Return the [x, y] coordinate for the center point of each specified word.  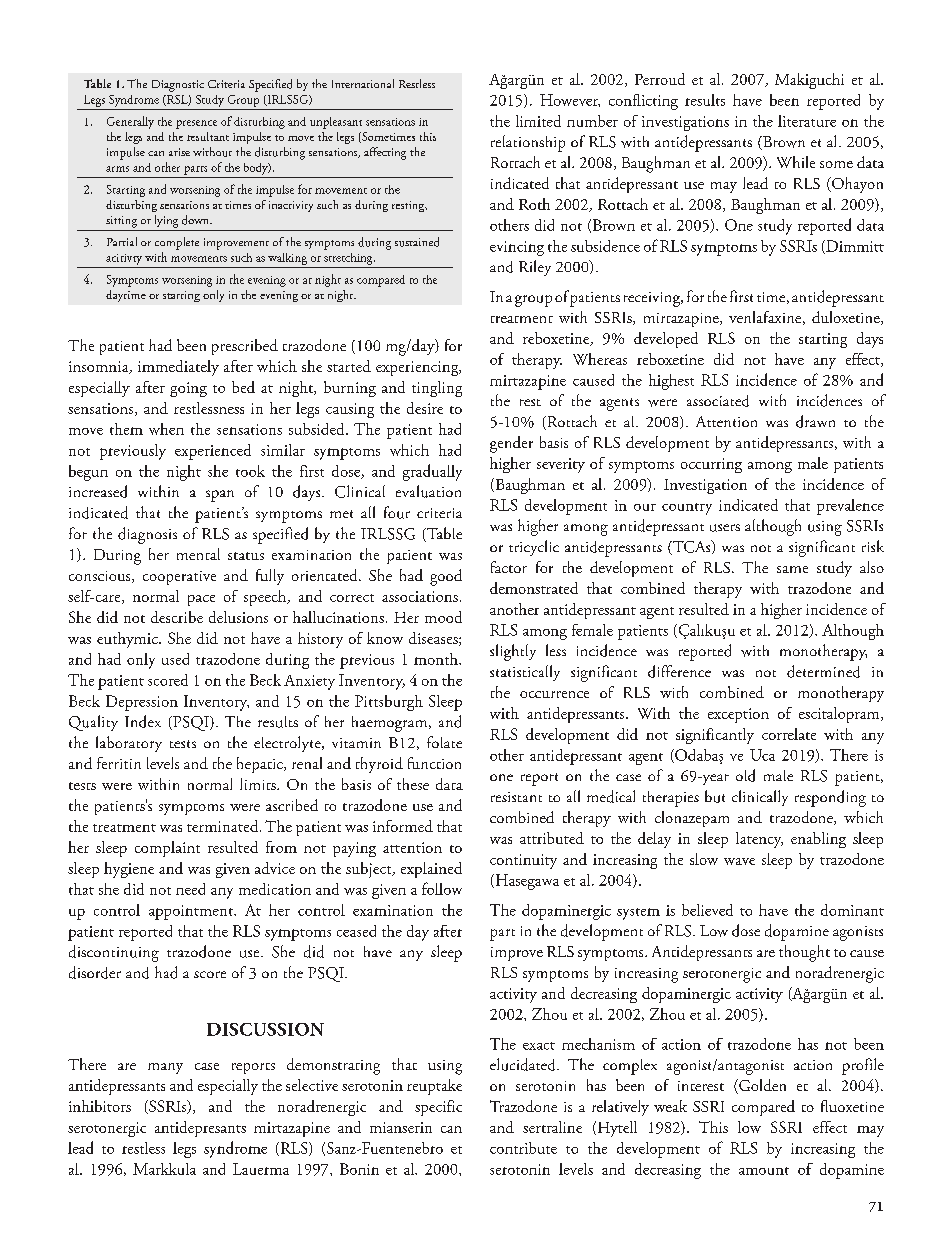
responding [830, 798]
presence [196, 124]
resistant [516, 797]
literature [807, 121]
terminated [224, 826]
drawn [815, 421]
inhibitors [100, 1106]
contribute [523, 1148]
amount [764, 1171]
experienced [213, 452]
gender [511, 444]
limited [538, 121]
